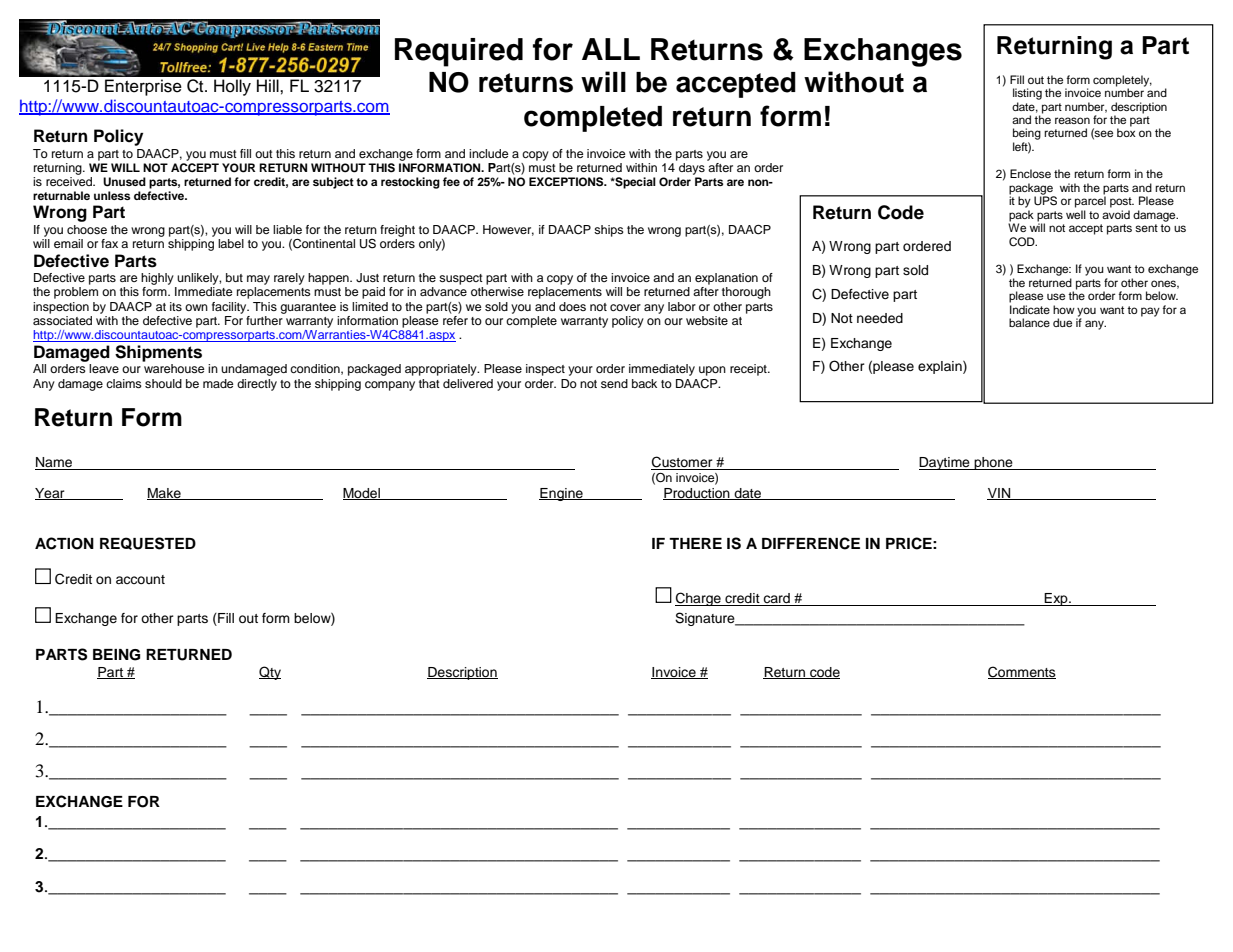 Image resolution: width=1233 pixels, height=952 pixels. What do you see at coordinates (1027, 94) in the page?
I see `listing` at bounding box center [1027, 94].
